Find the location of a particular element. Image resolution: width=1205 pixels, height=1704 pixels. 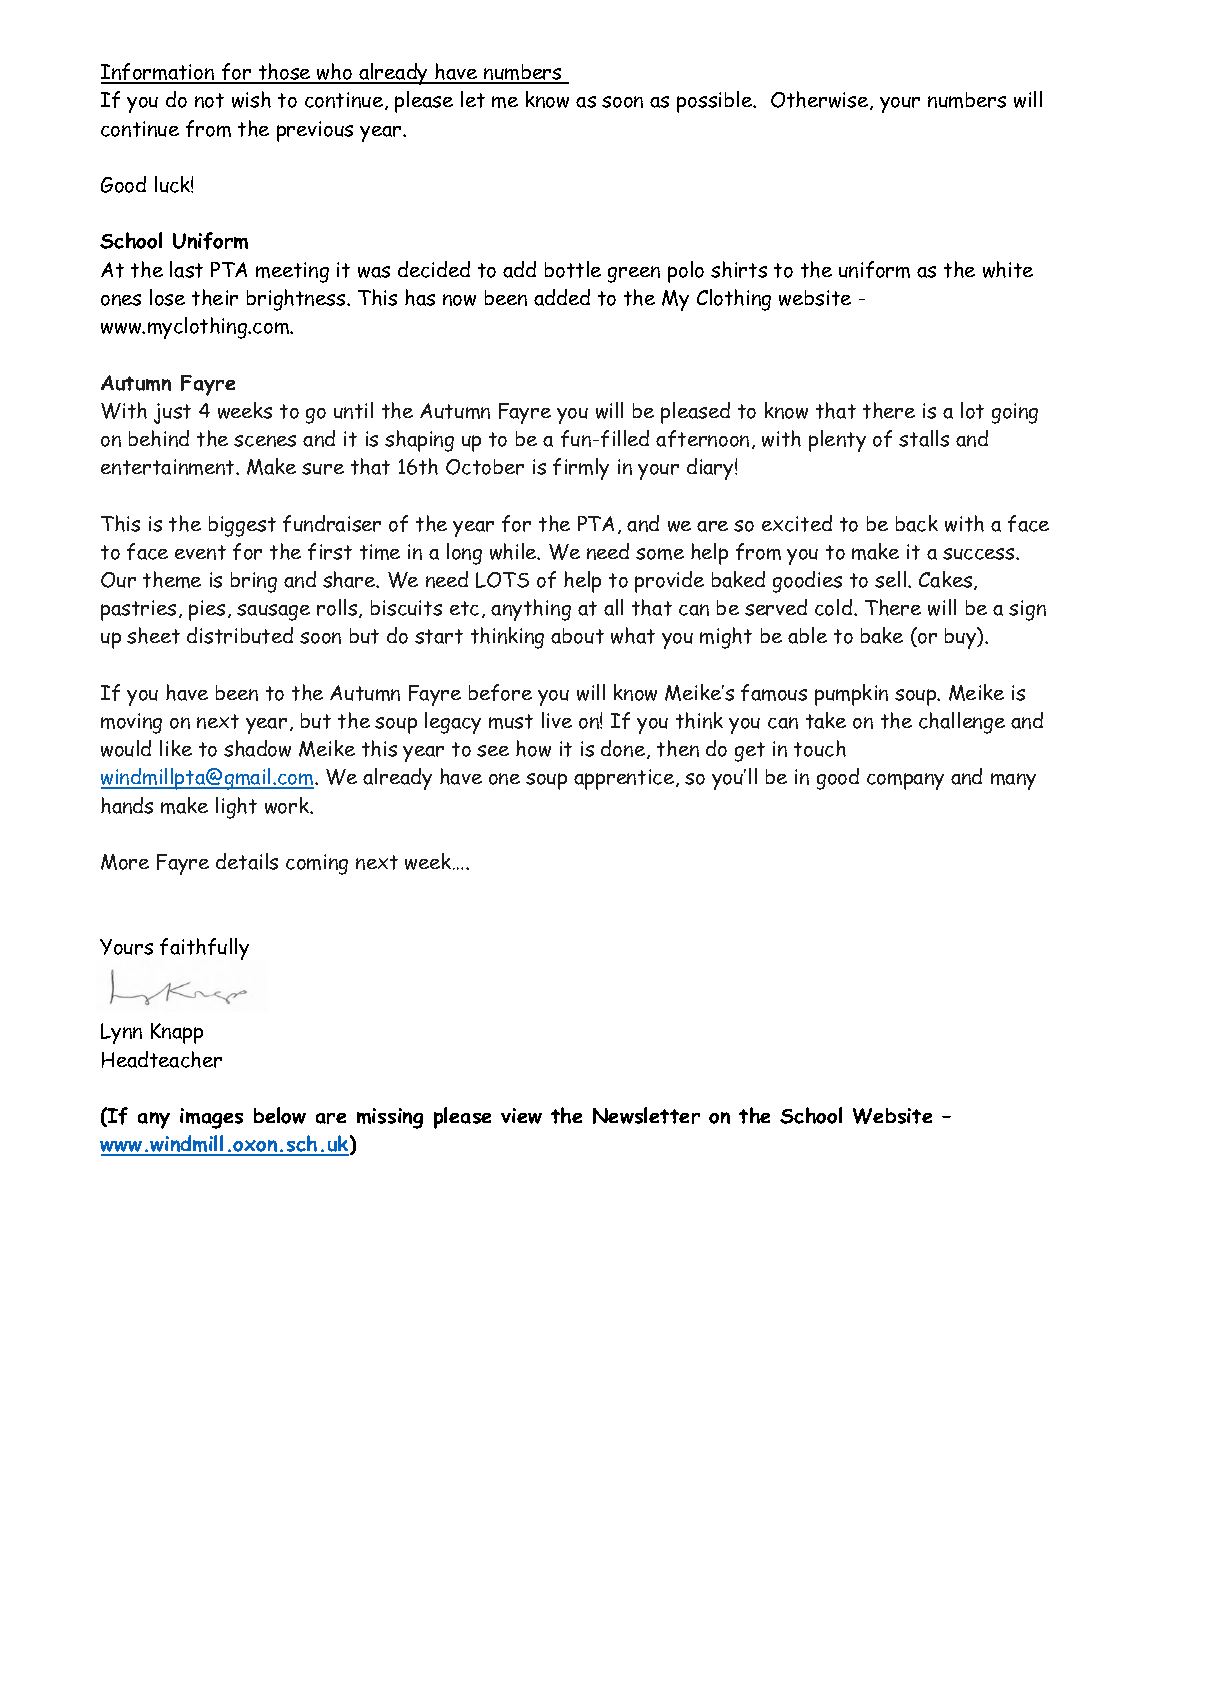

bring is located at coordinates (254, 582).
